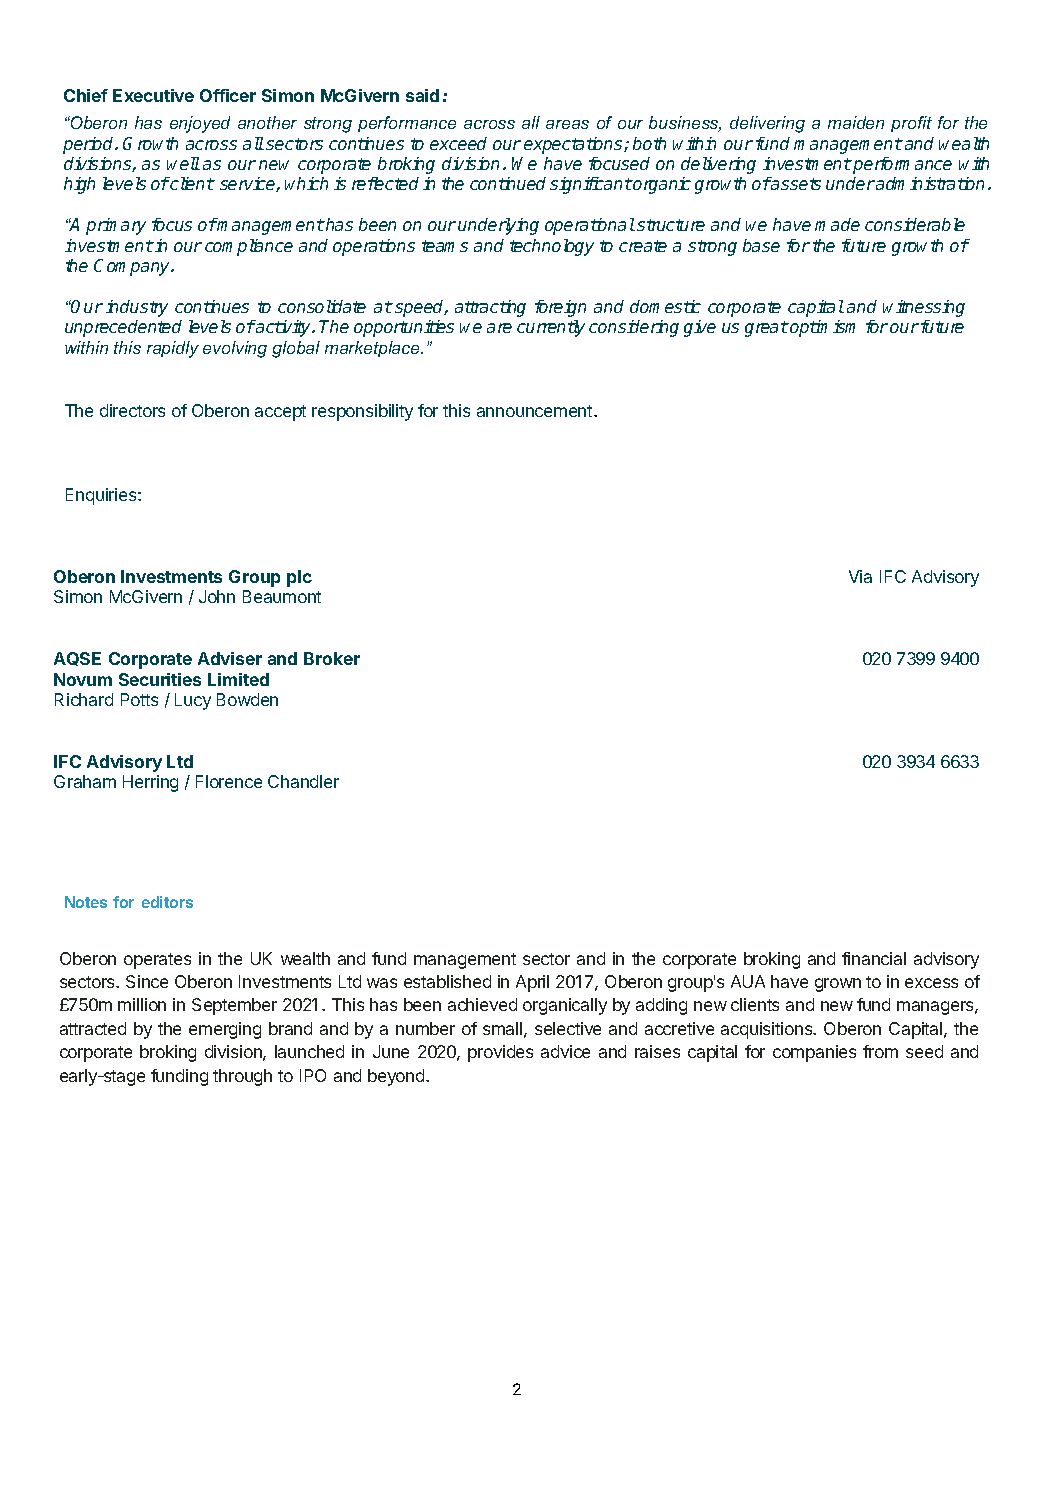  Describe the element at coordinates (856, 122) in the document. I see `maiden` at that location.
